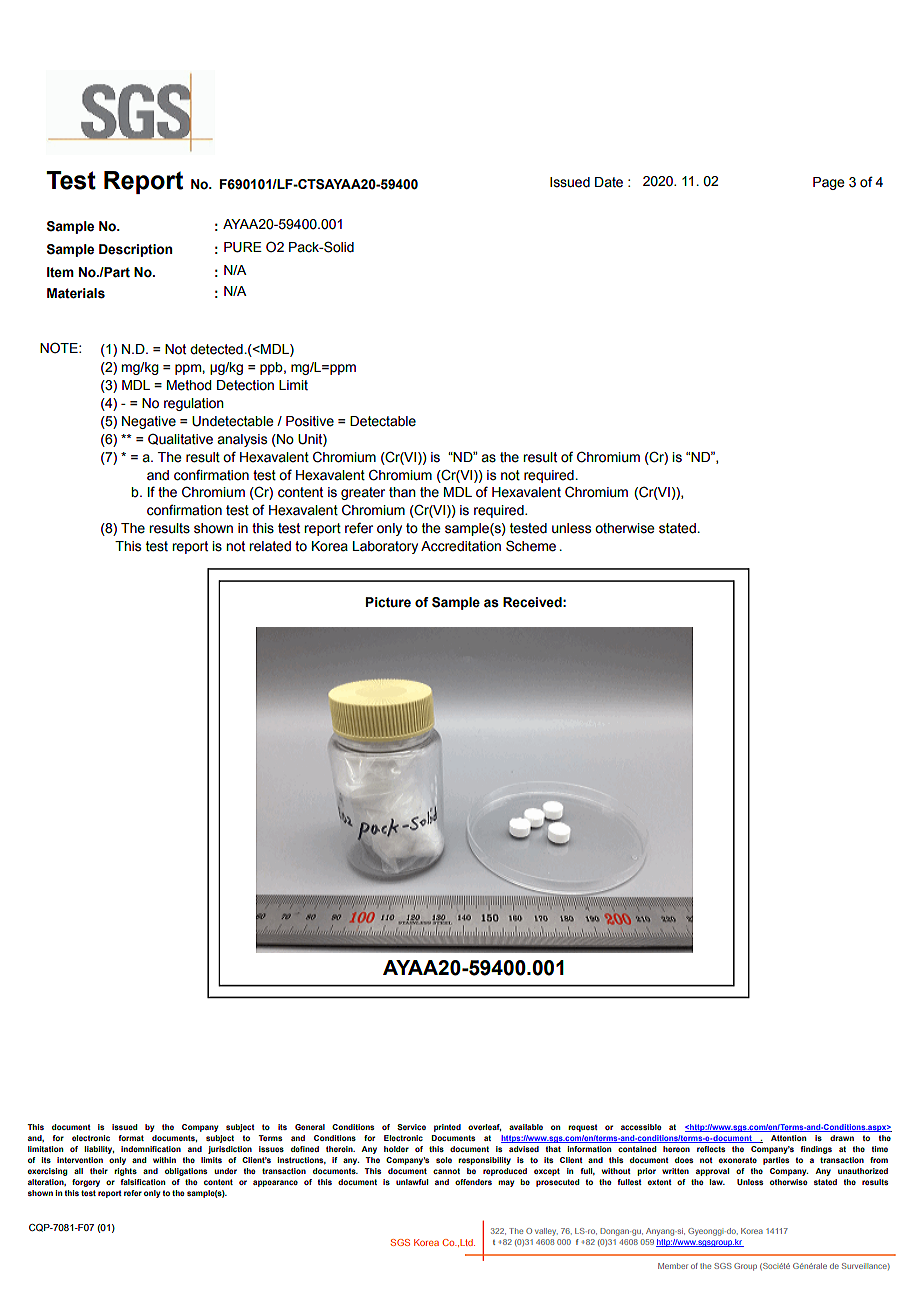 Image resolution: width=924 pixels, height=1307 pixels. What do you see at coordinates (135, 250) in the document?
I see `Description` at bounding box center [135, 250].
